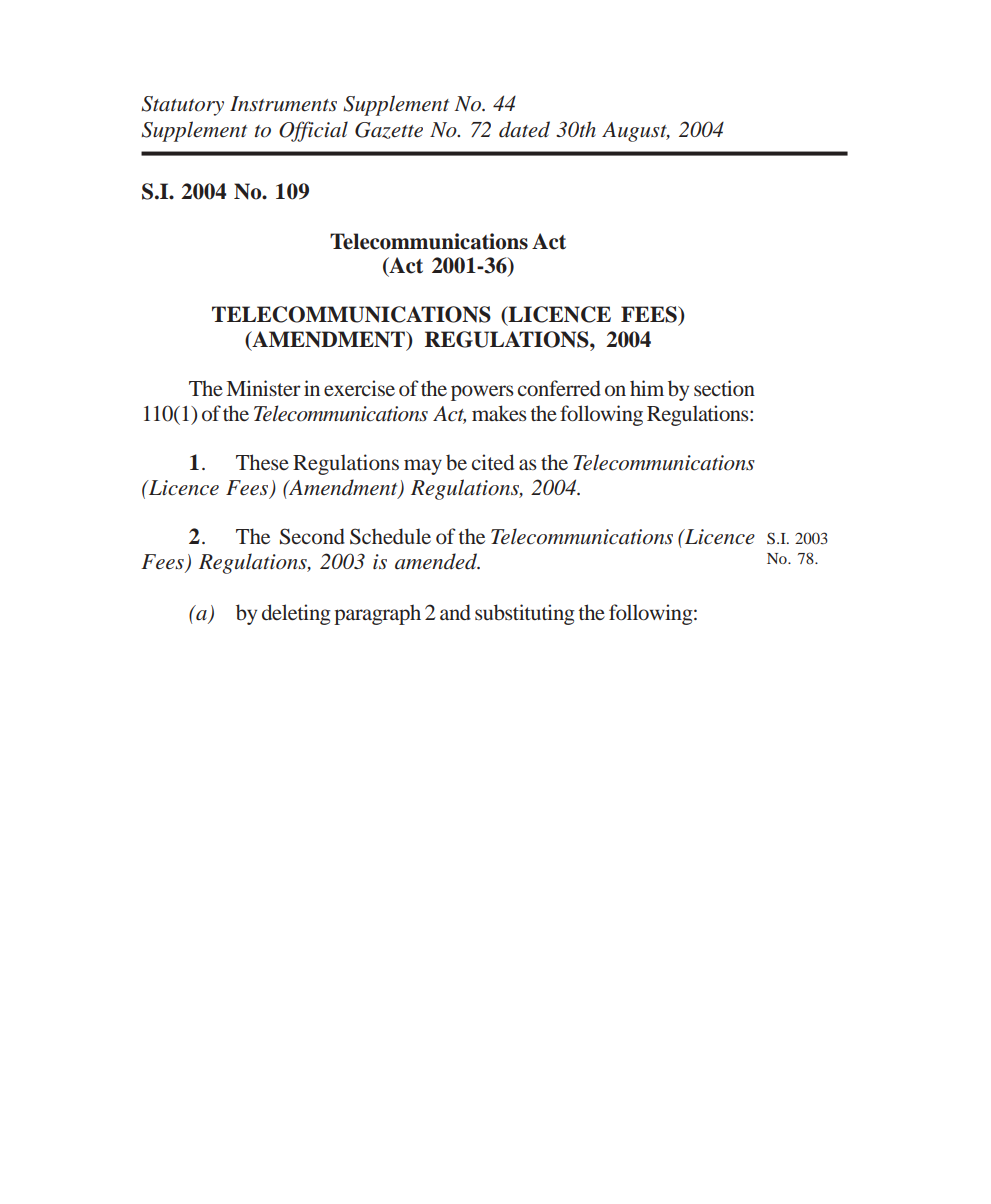  I want to click on deleting, so click(296, 614).
